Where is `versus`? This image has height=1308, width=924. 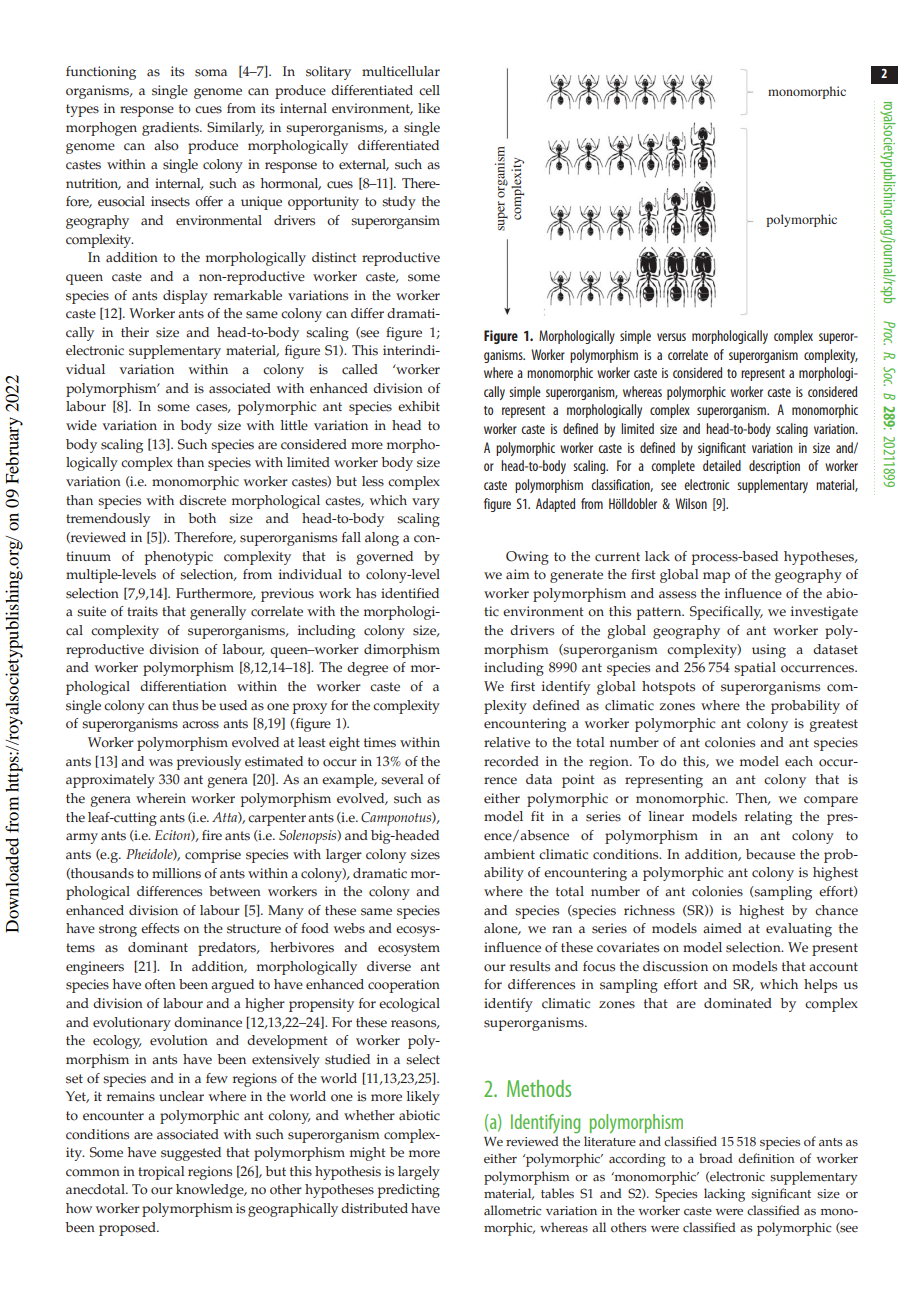
versus is located at coordinates (671, 337).
